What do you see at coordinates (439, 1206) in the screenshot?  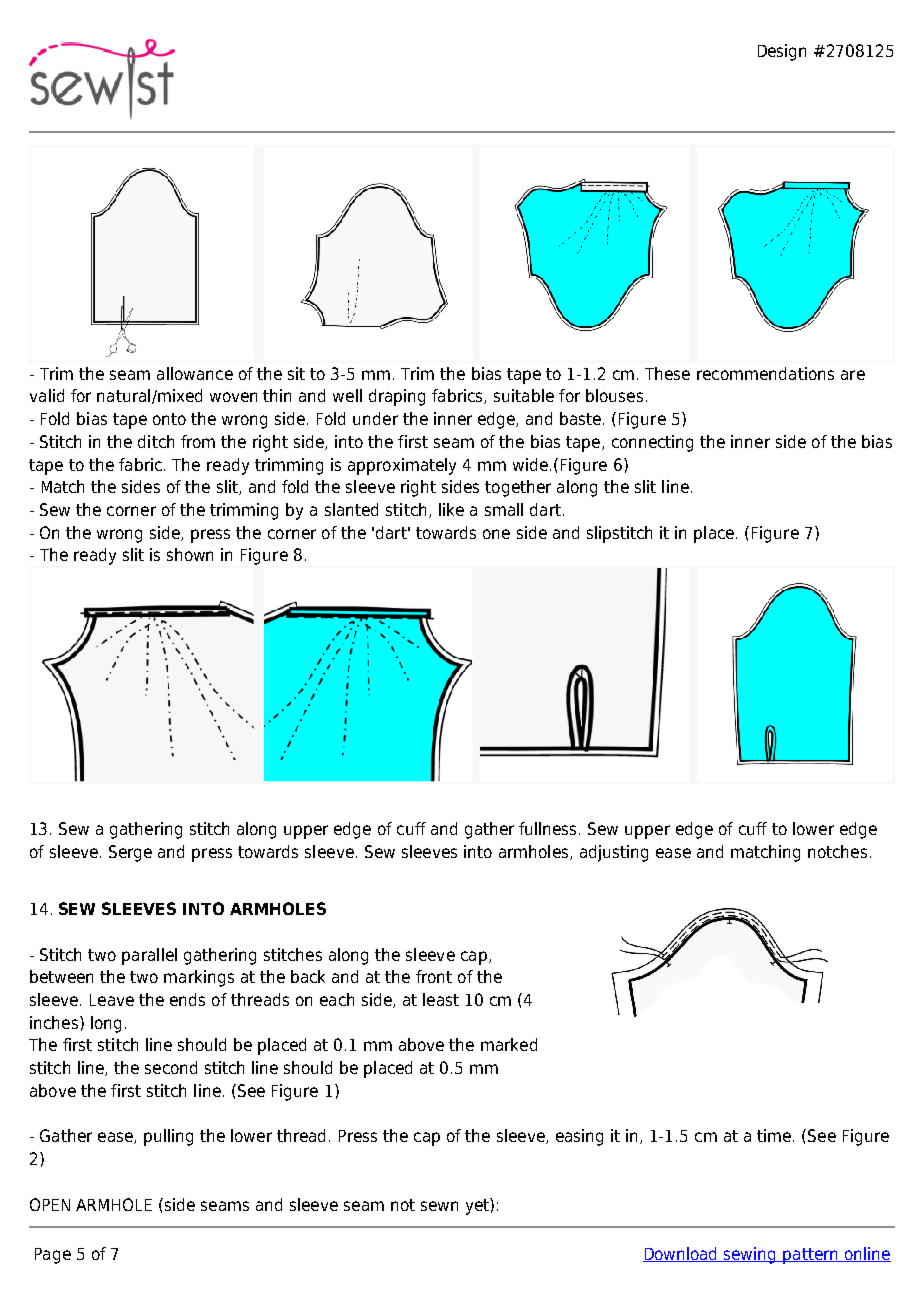 I see `sewn` at bounding box center [439, 1206].
